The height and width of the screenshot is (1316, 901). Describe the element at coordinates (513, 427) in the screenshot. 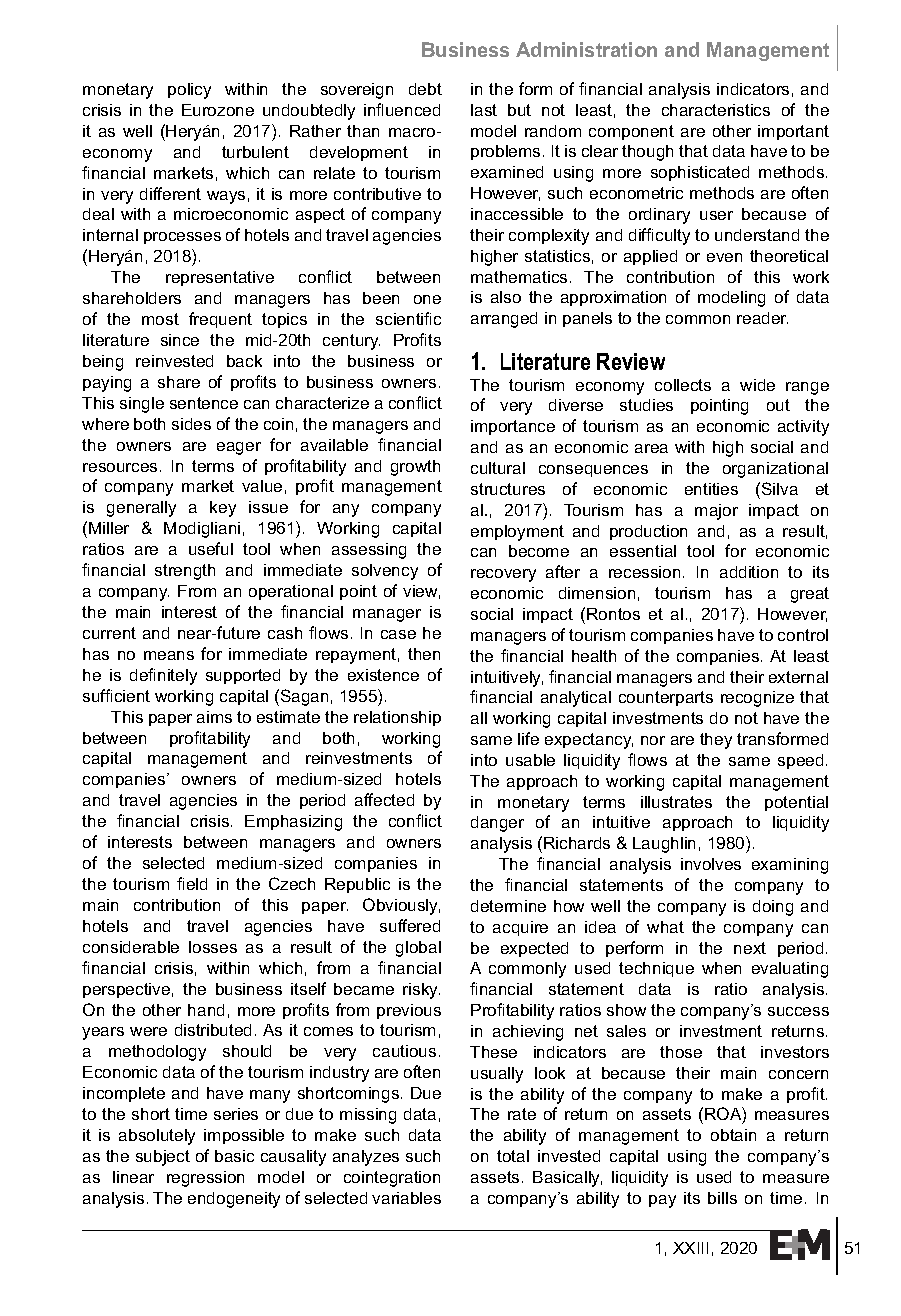

I see `importance` at that location.
